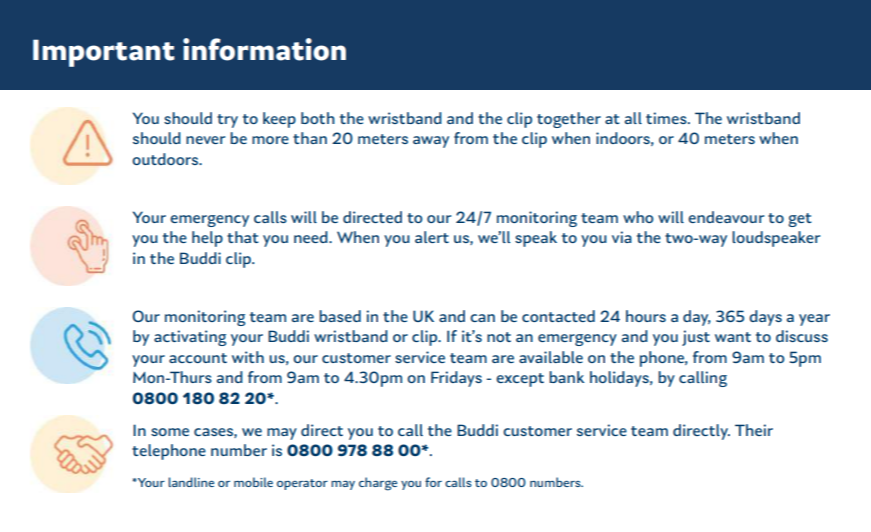 Image resolution: width=871 pixels, height=532 pixels. I want to click on charge, so click(378, 484).
